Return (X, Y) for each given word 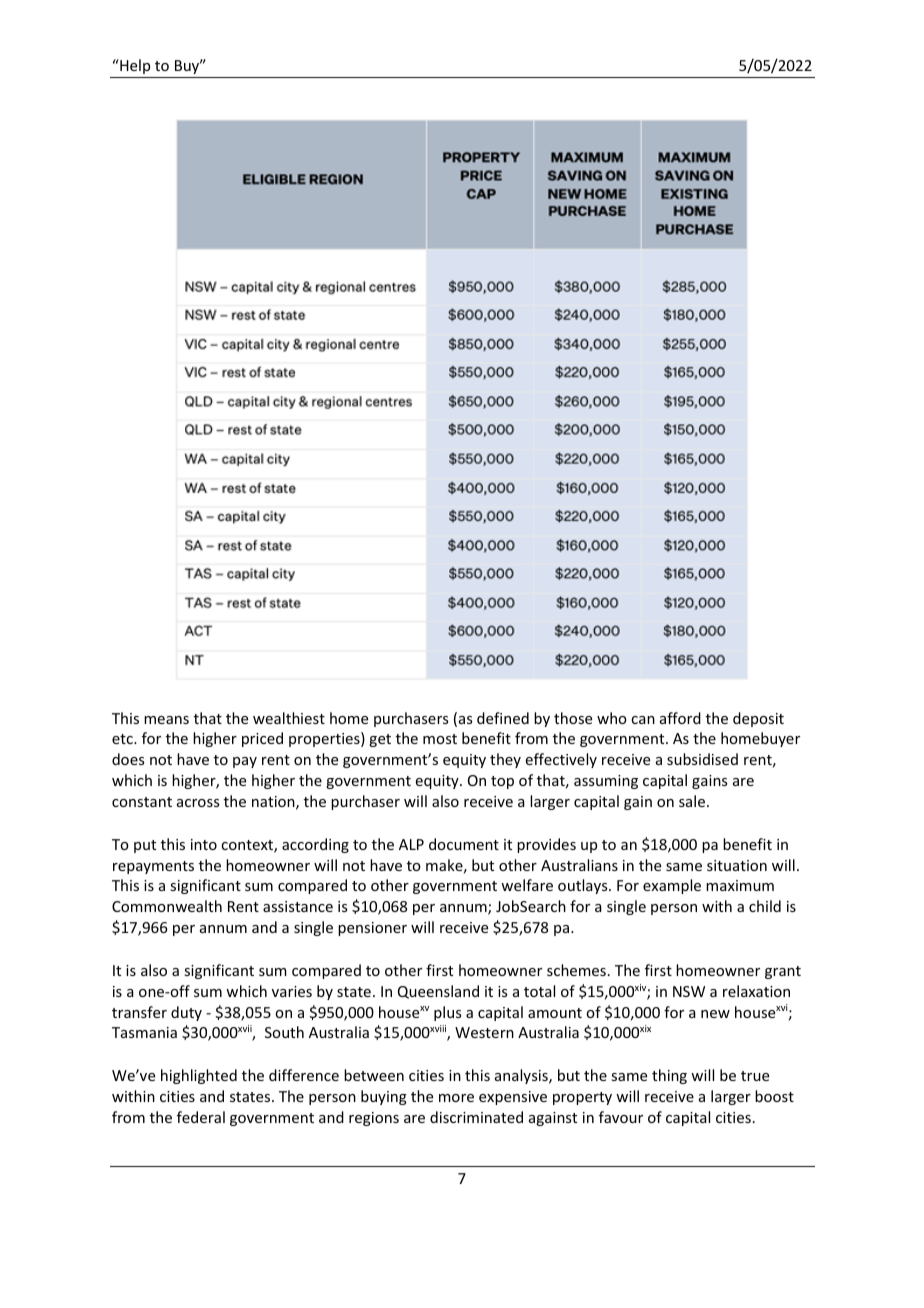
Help (134, 66)
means (166, 720)
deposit (758, 719)
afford (680, 718)
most (440, 739)
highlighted (199, 1076)
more (456, 1098)
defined (503, 718)
